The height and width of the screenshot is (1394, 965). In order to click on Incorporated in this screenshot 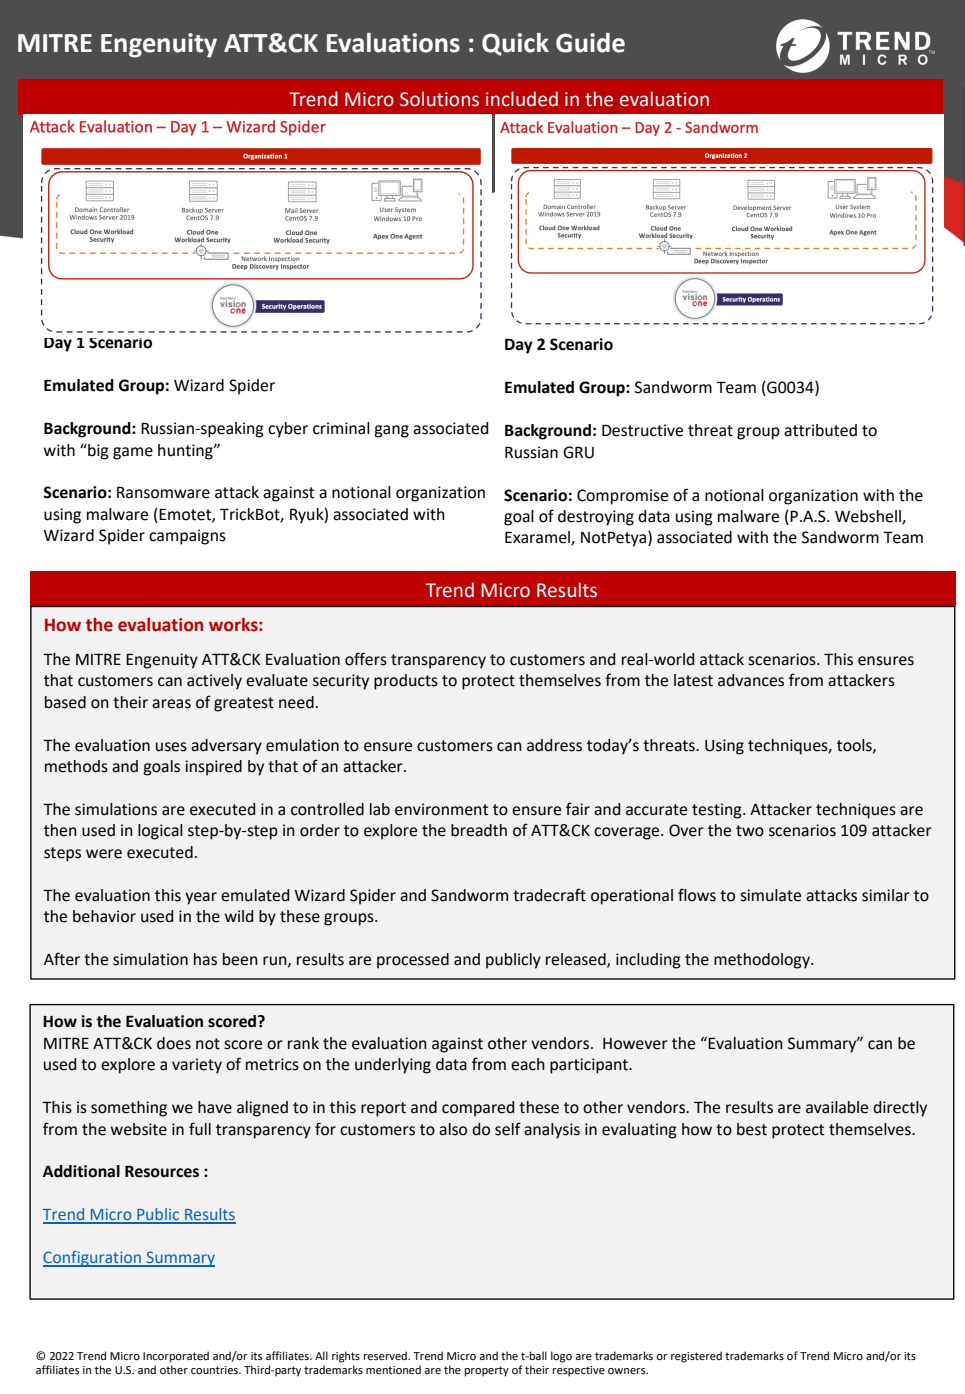, I will do `click(176, 1357)`.
